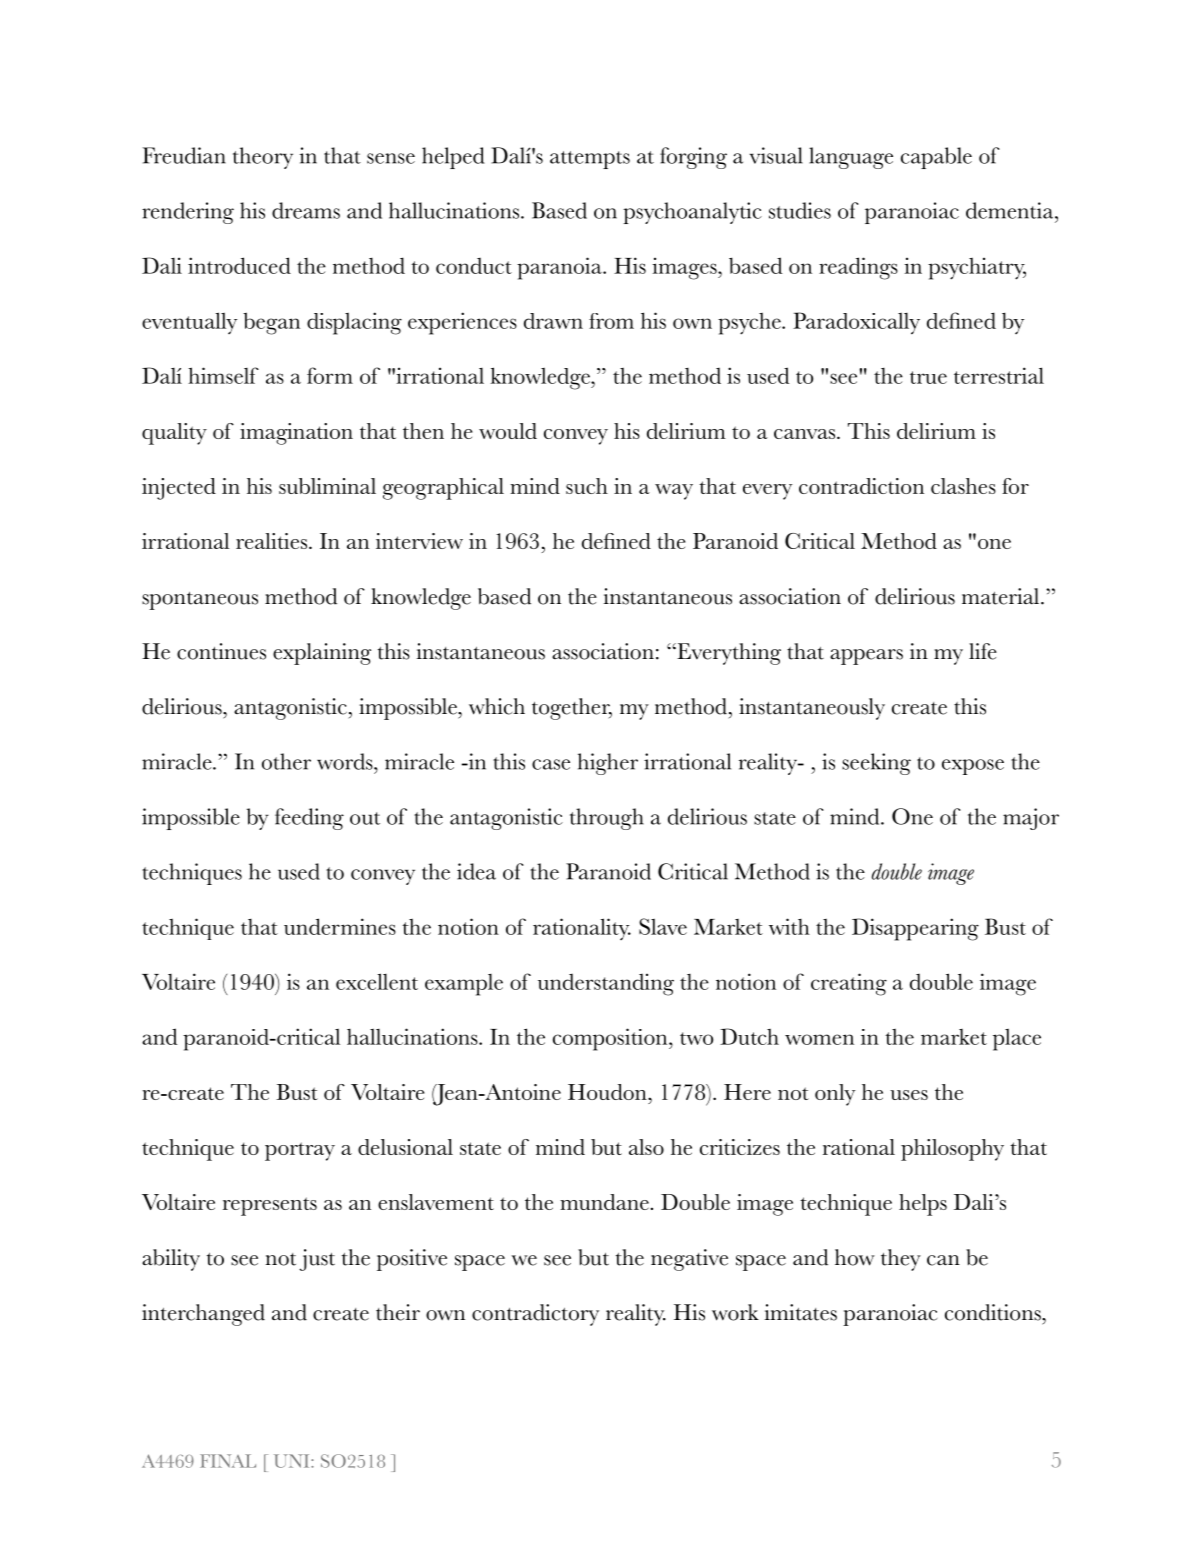 The image size is (1204, 1558). What do you see at coordinates (973, 767) in the screenshot?
I see `expose` at bounding box center [973, 767].
